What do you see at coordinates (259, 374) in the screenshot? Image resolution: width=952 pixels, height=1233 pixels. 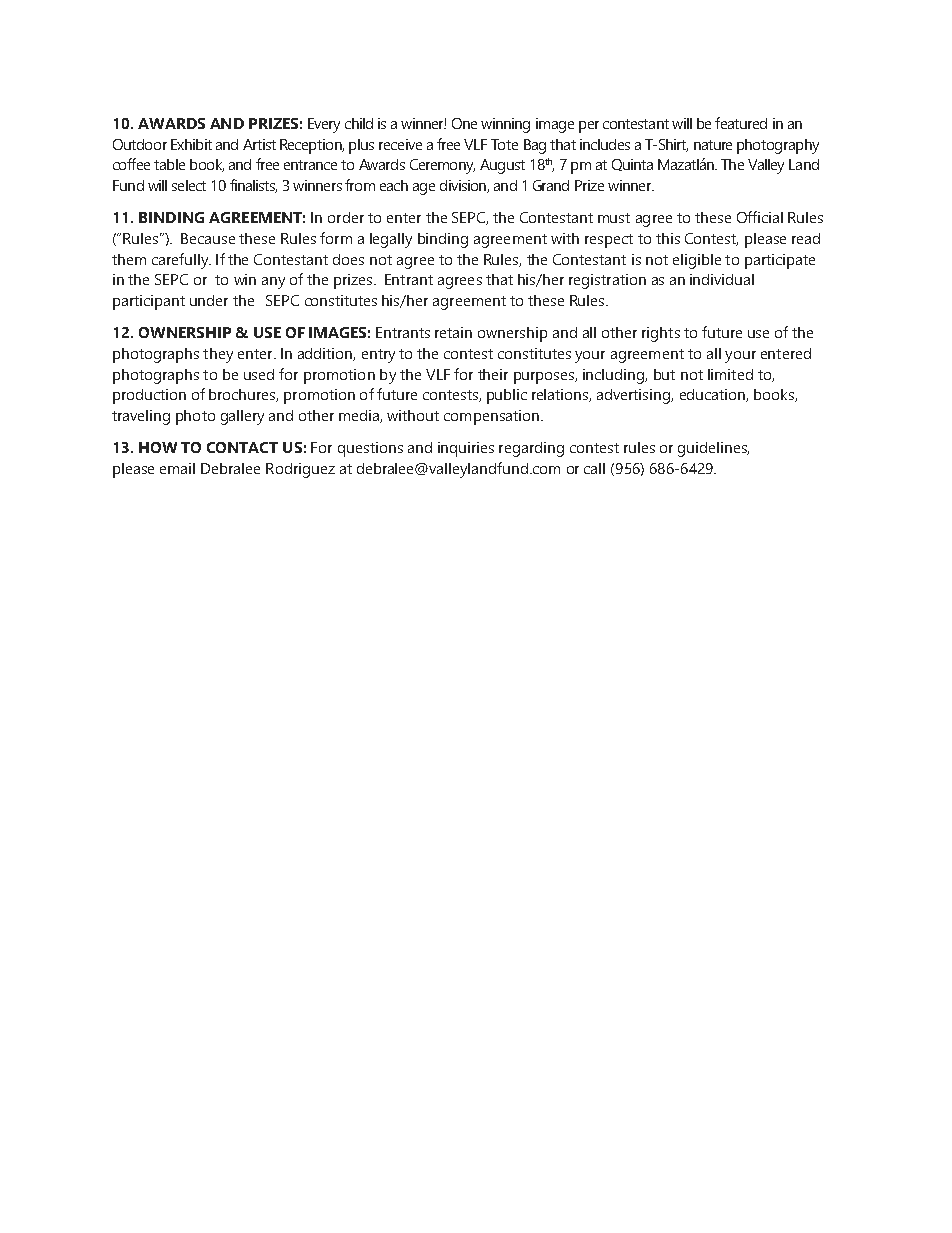 I see `used` at bounding box center [259, 374].
